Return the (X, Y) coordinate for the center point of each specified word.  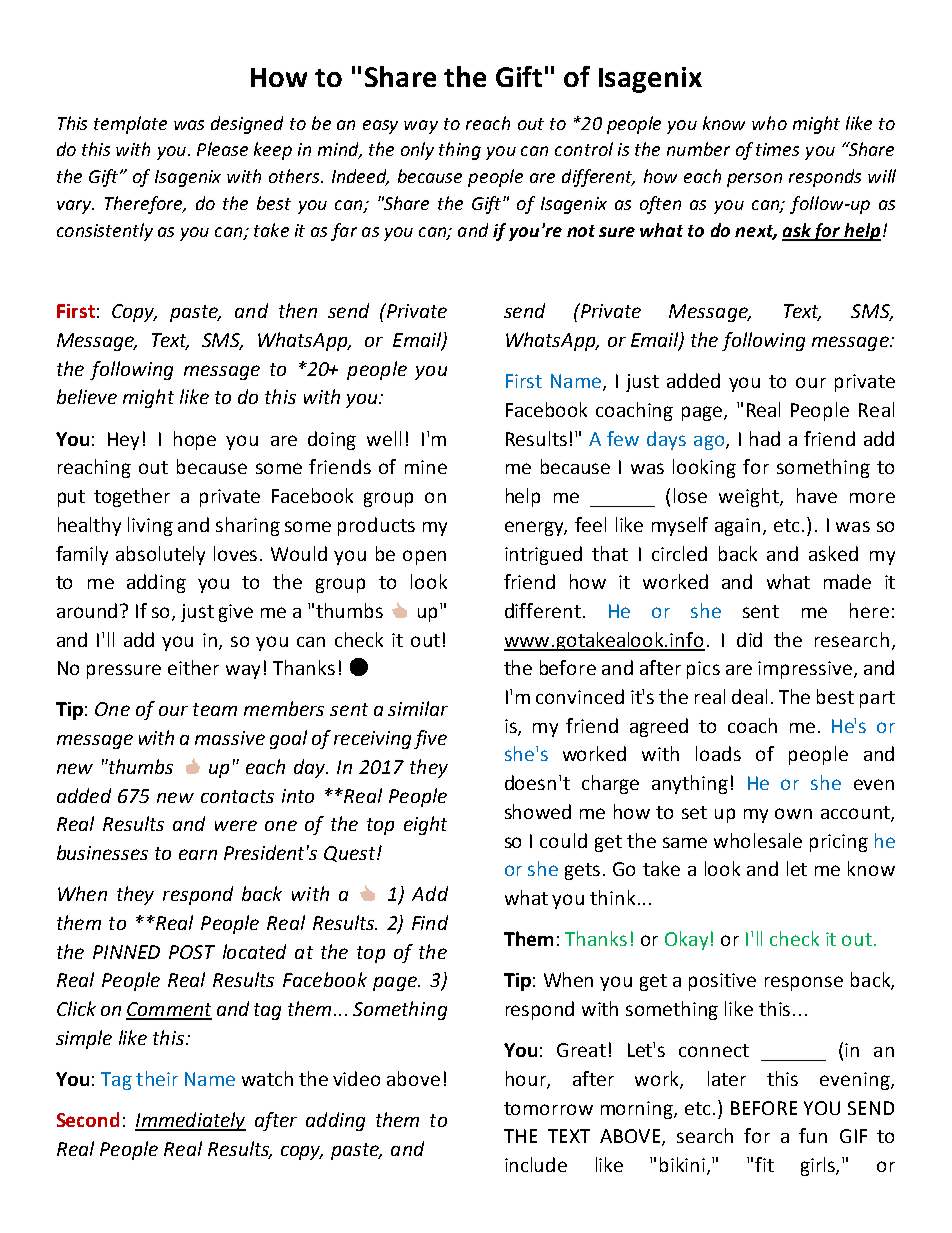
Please (222, 149)
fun (813, 1135)
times (777, 149)
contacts (237, 796)
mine (426, 467)
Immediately (190, 1121)
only (417, 151)
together (132, 497)
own (793, 813)
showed (538, 811)
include (536, 1164)
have (817, 495)
